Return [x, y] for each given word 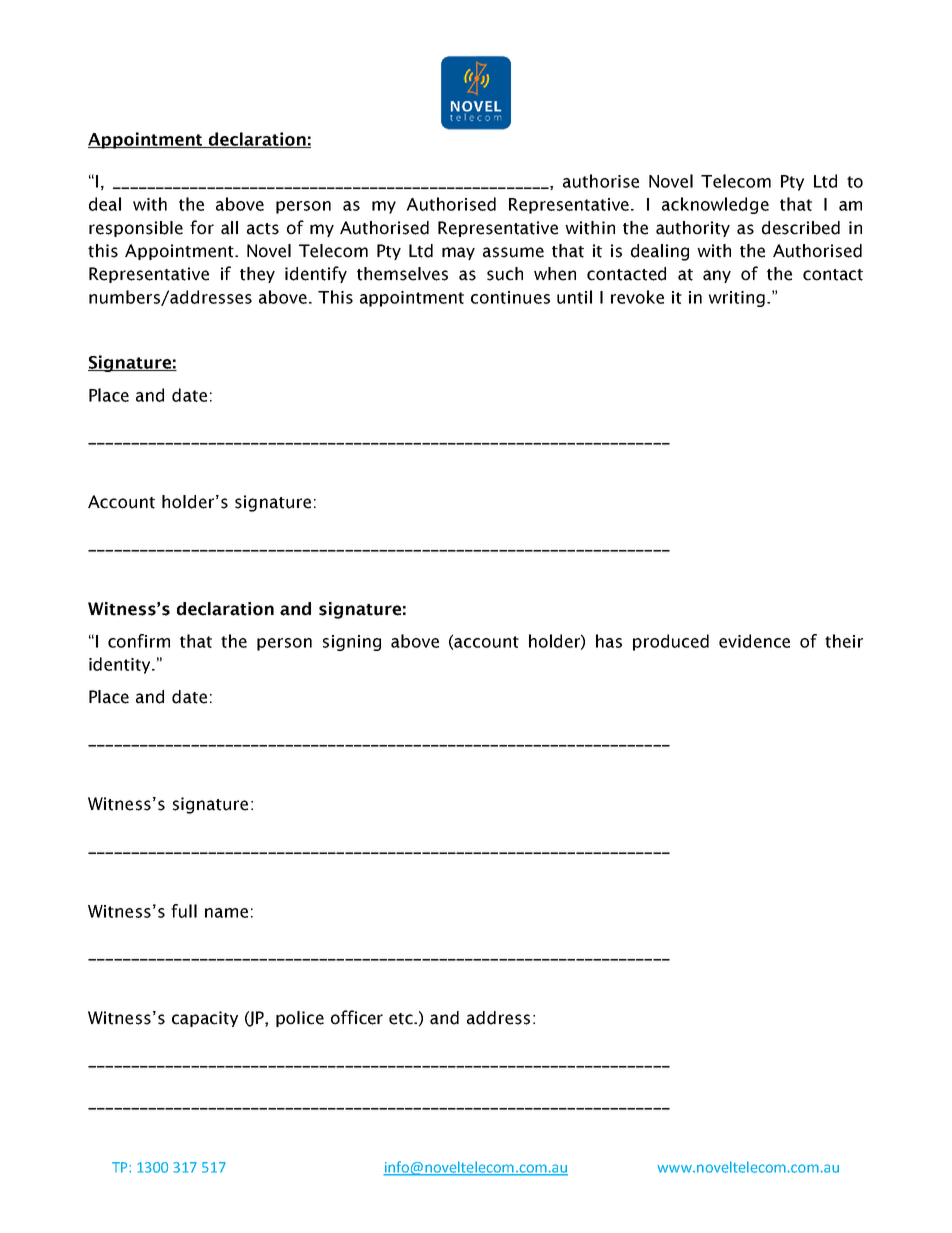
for [202, 227]
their [844, 641]
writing [736, 299]
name [226, 913]
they [257, 275]
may [458, 253]
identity [121, 665]
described [801, 228]
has [609, 641]
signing [352, 643]
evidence [754, 641]
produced [671, 642]
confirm [139, 641]
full [184, 911]
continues [510, 297]
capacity [205, 1019]
